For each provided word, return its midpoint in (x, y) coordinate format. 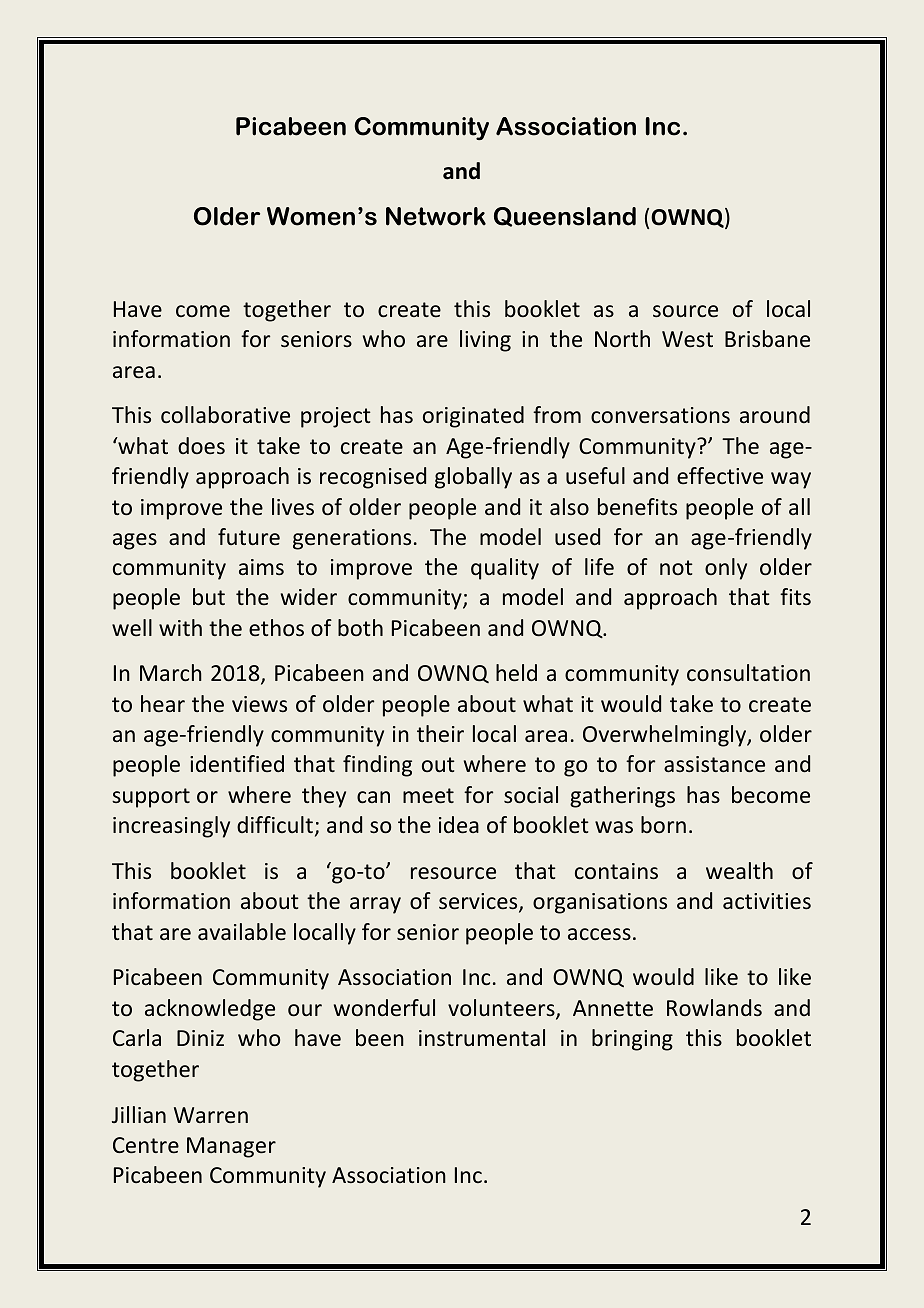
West (687, 339)
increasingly (171, 827)
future (249, 537)
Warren (211, 1115)
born (663, 824)
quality (505, 569)
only (726, 569)
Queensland (565, 217)
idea (459, 825)
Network (436, 216)
